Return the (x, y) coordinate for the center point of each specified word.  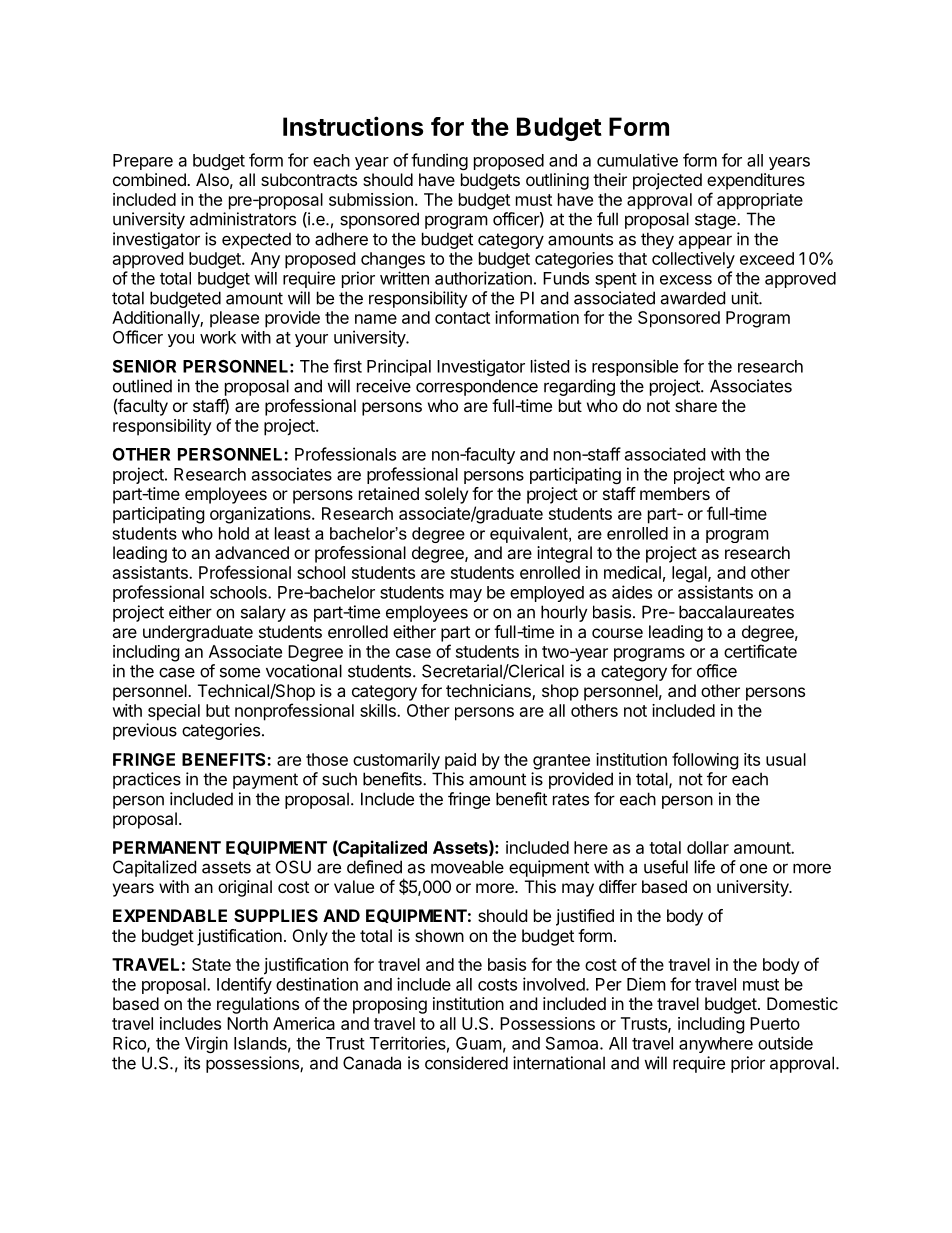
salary (263, 613)
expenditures (756, 181)
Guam (479, 1043)
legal (690, 574)
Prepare (143, 162)
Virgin (206, 1044)
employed (547, 594)
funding (439, 161)
